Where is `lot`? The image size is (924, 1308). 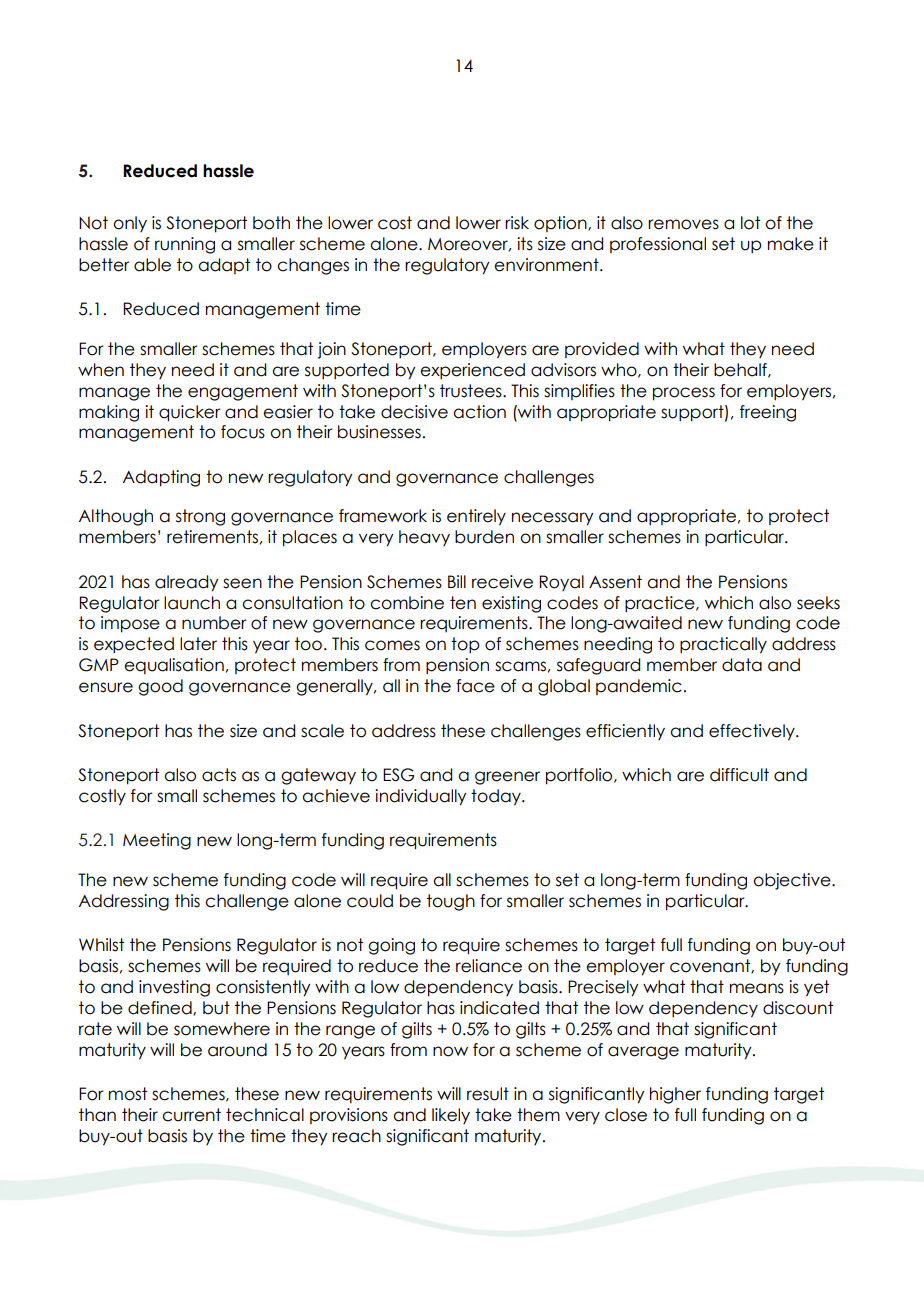 lot is located at coordinates (750, 223).
